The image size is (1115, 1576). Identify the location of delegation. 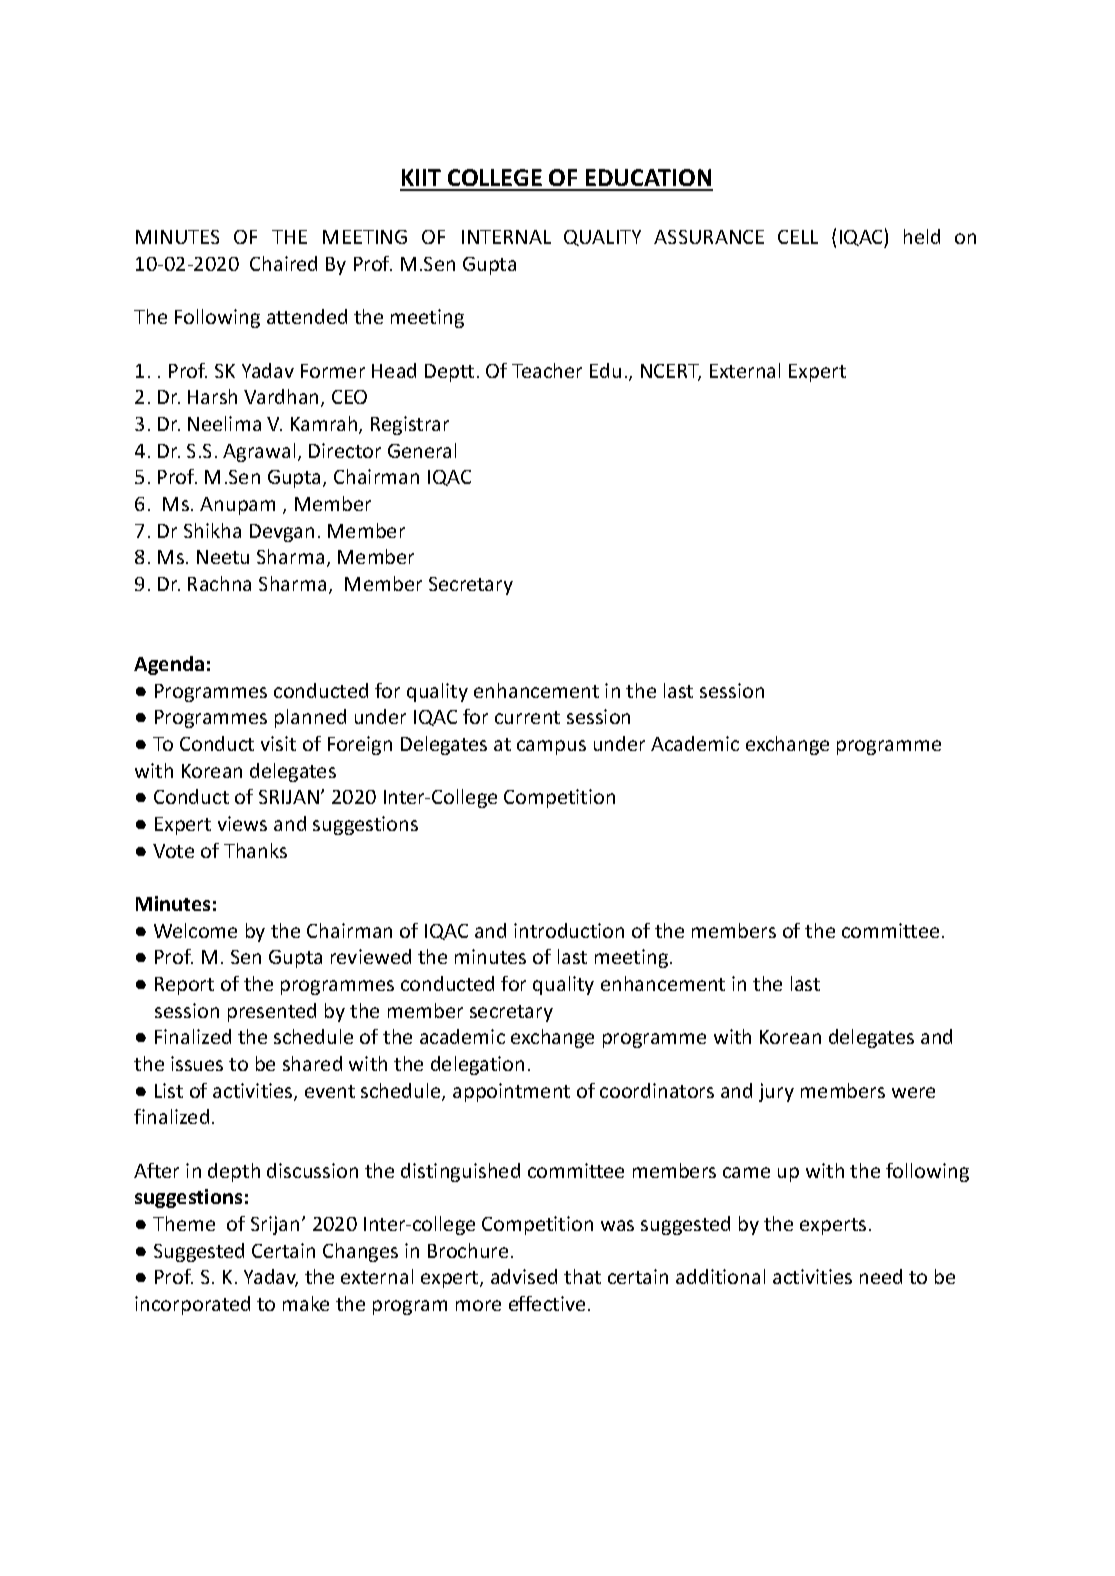
(477, 1065).
